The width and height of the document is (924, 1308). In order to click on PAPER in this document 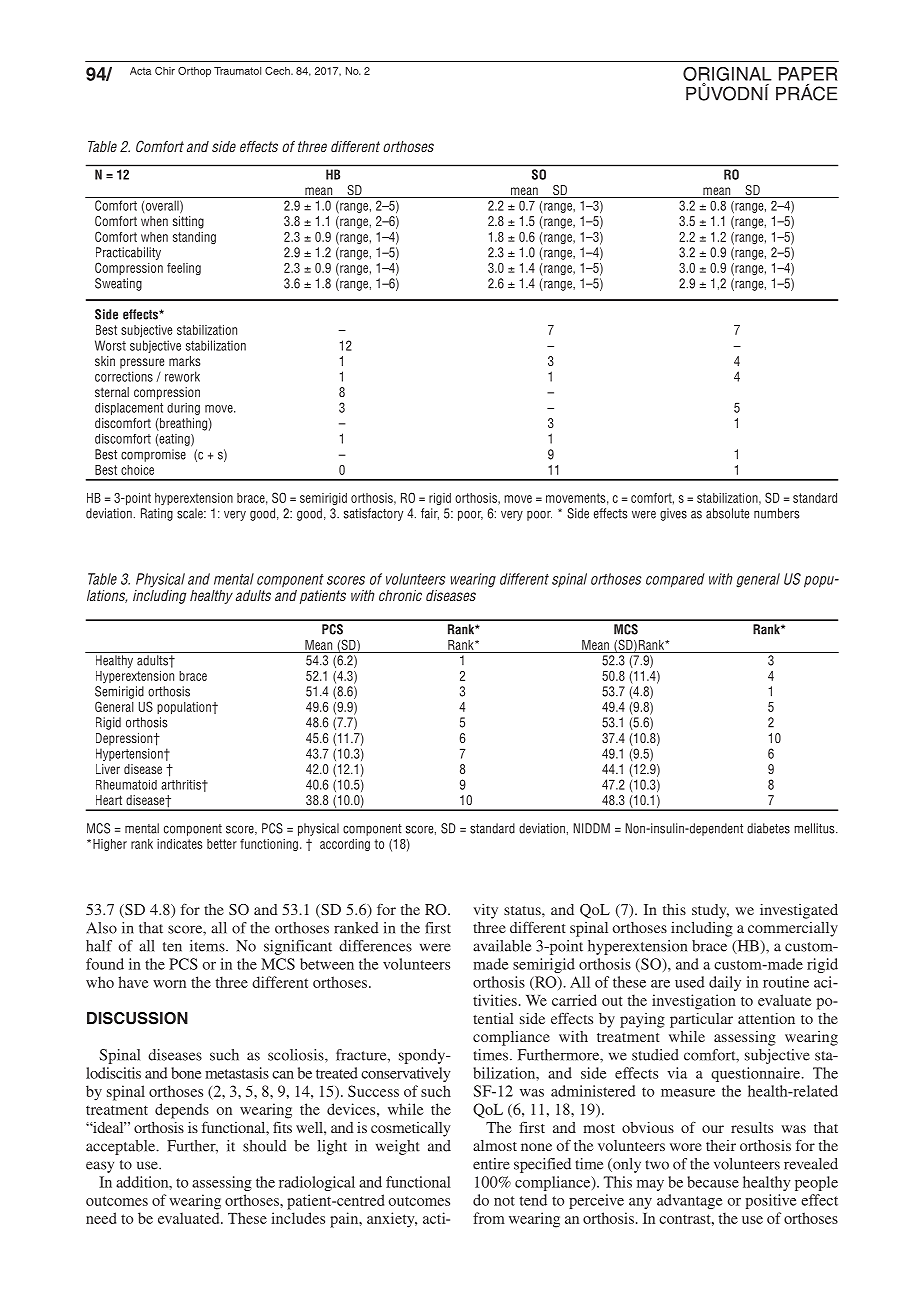, I will do `click(808, 74)`.
